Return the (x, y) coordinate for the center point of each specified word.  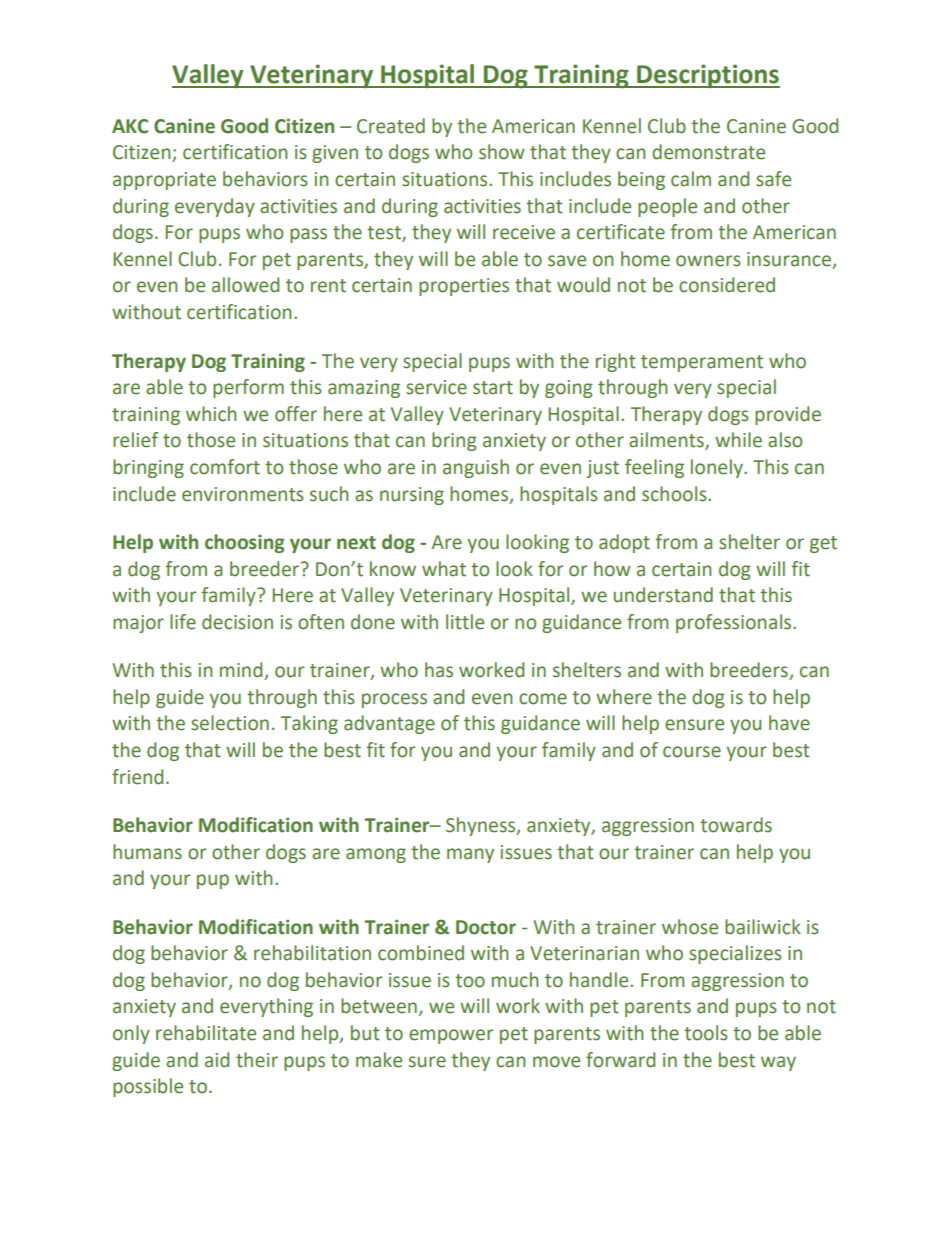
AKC (130, 126)
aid (217, 1060)
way (778, 1063)
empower (451, 1036)
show (502, 152)
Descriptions (707, 76)
